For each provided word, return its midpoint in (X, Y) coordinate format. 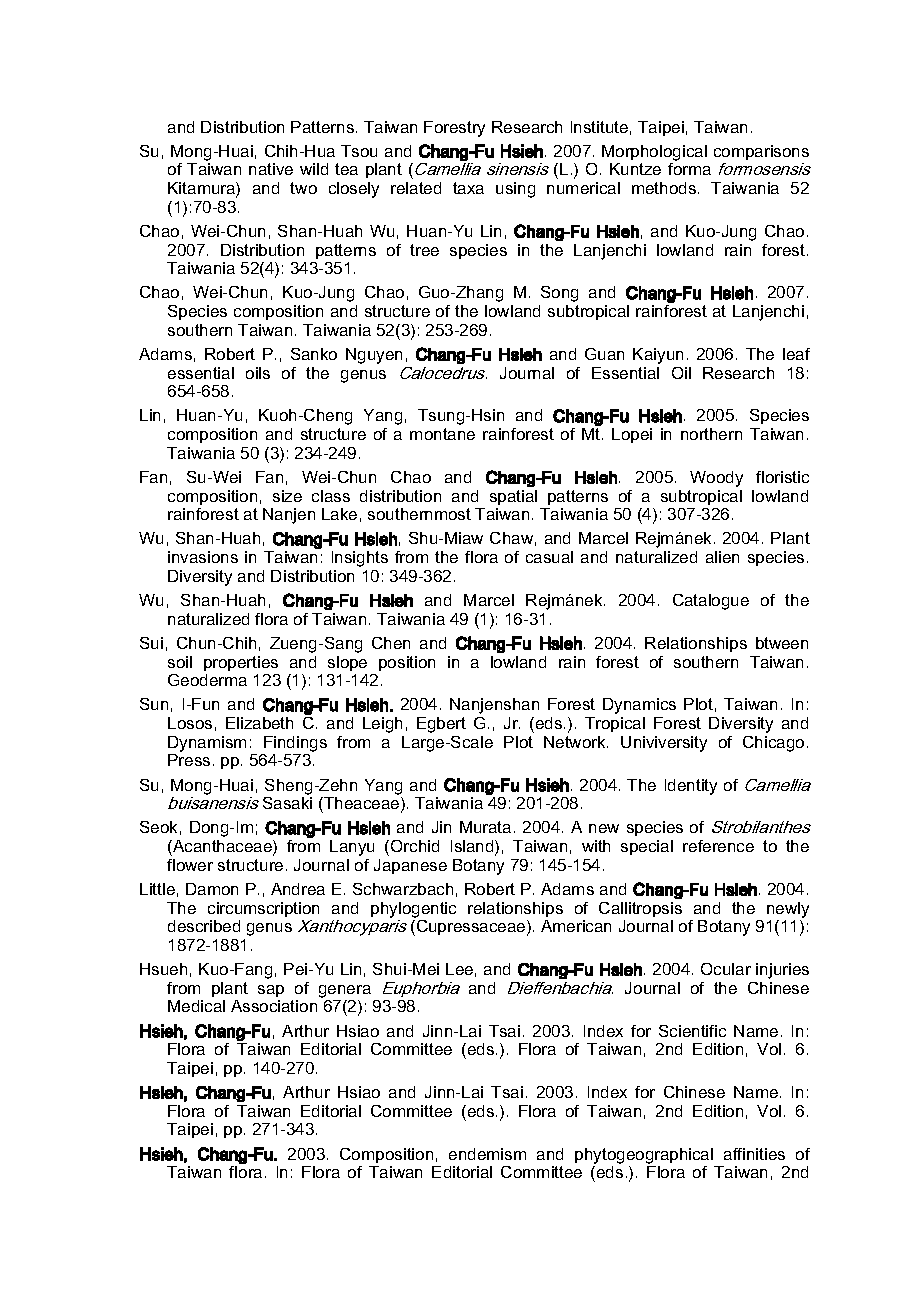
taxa (468, 188)
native (271, 169)
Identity (691, 787)
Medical (196, 1006)
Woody (716, 479)
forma (689, 169)
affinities (754, 1154)
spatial (513, 497)
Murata (485, 827)
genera (345, 991)
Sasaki (287, 803)
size (287, 496)
